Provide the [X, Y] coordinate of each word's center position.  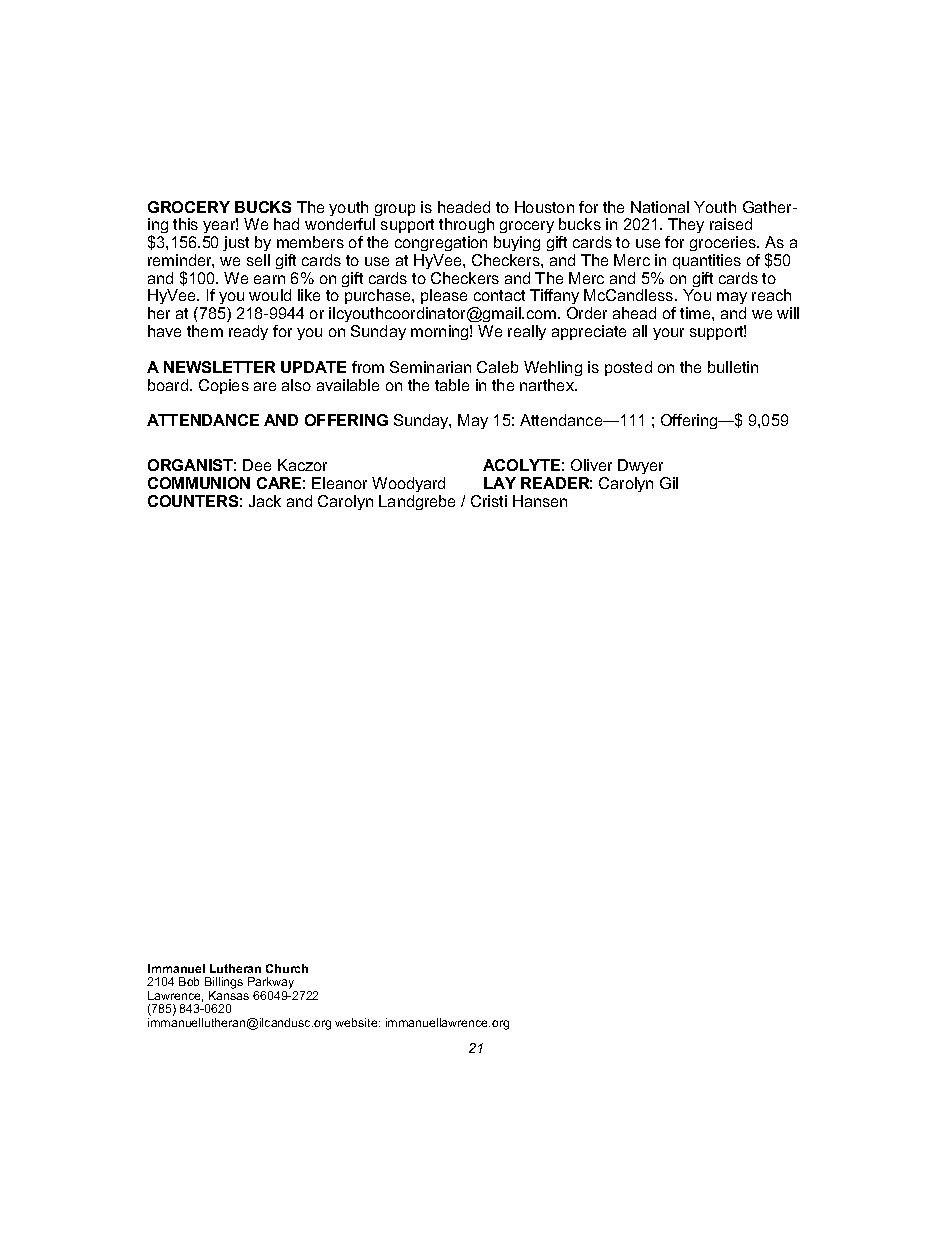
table [452, 385]
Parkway [272, 984]
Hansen [540, 501]
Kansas [229, 995]
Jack [265, 501]
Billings [224, 984]
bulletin [733, 367]
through [467, 227]
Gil [669, 483]
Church [287, 968]
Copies [224, 386]
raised [731, 224]
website [357, 1022]
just [236, 243]
